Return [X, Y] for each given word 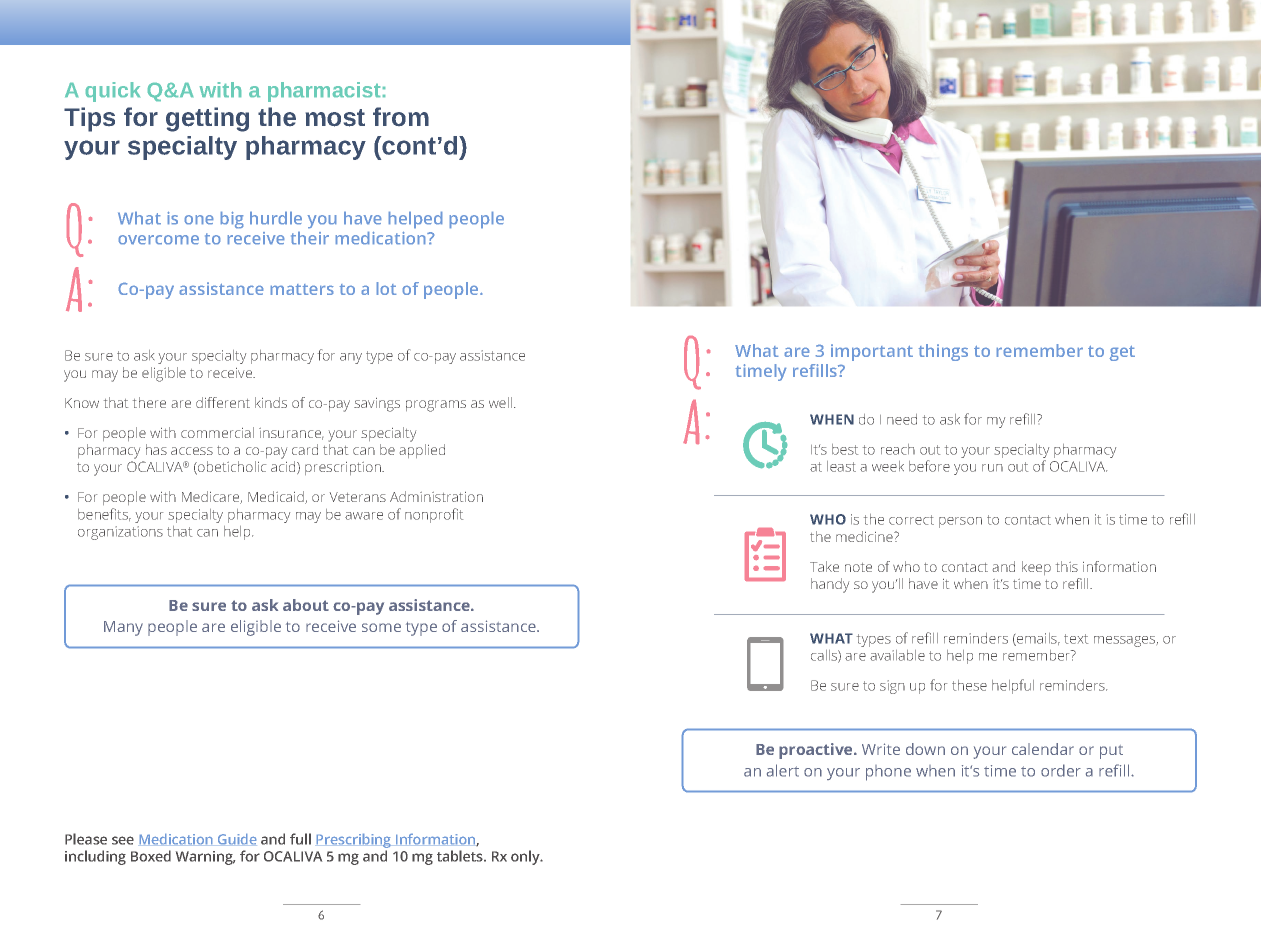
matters [302, 289]
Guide [237, 839]
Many [123, 628]
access [192, 451]
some [381, 627]
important [872, 352]
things [943, 352]
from [401, 116]
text [1076, 639]
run [992, 468]
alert [783, 770]
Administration [436, 496]
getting [207, 119]
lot [386, 288]
